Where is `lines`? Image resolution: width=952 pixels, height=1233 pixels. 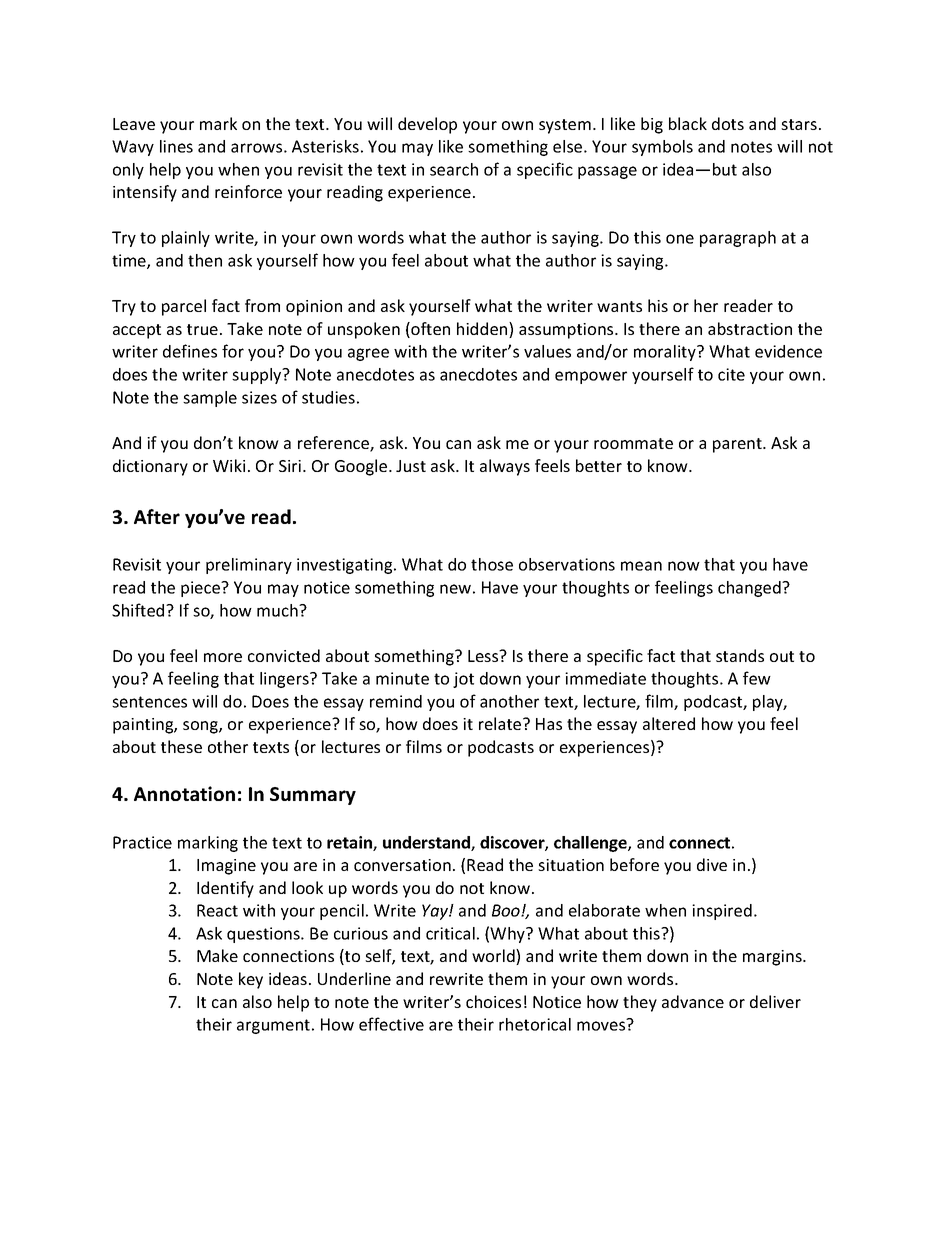
lines is located at coordinates (176, 146).
